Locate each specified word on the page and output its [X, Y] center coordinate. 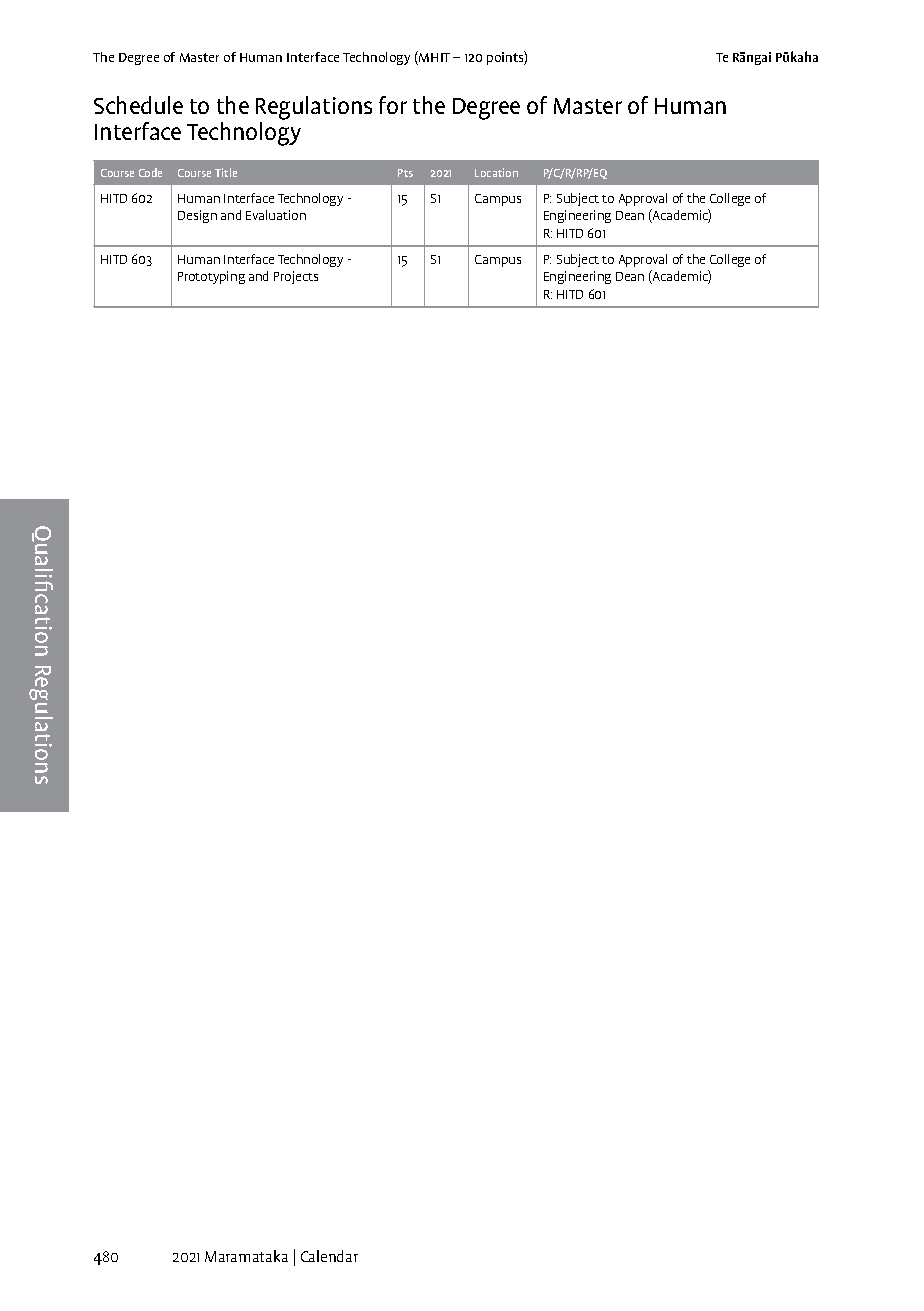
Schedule [138, 105]
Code [150, 172]
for [393, 105]
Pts [405, 173]
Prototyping [211, 277]
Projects [296, 277]
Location [496, 172]
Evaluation [276, 215]
